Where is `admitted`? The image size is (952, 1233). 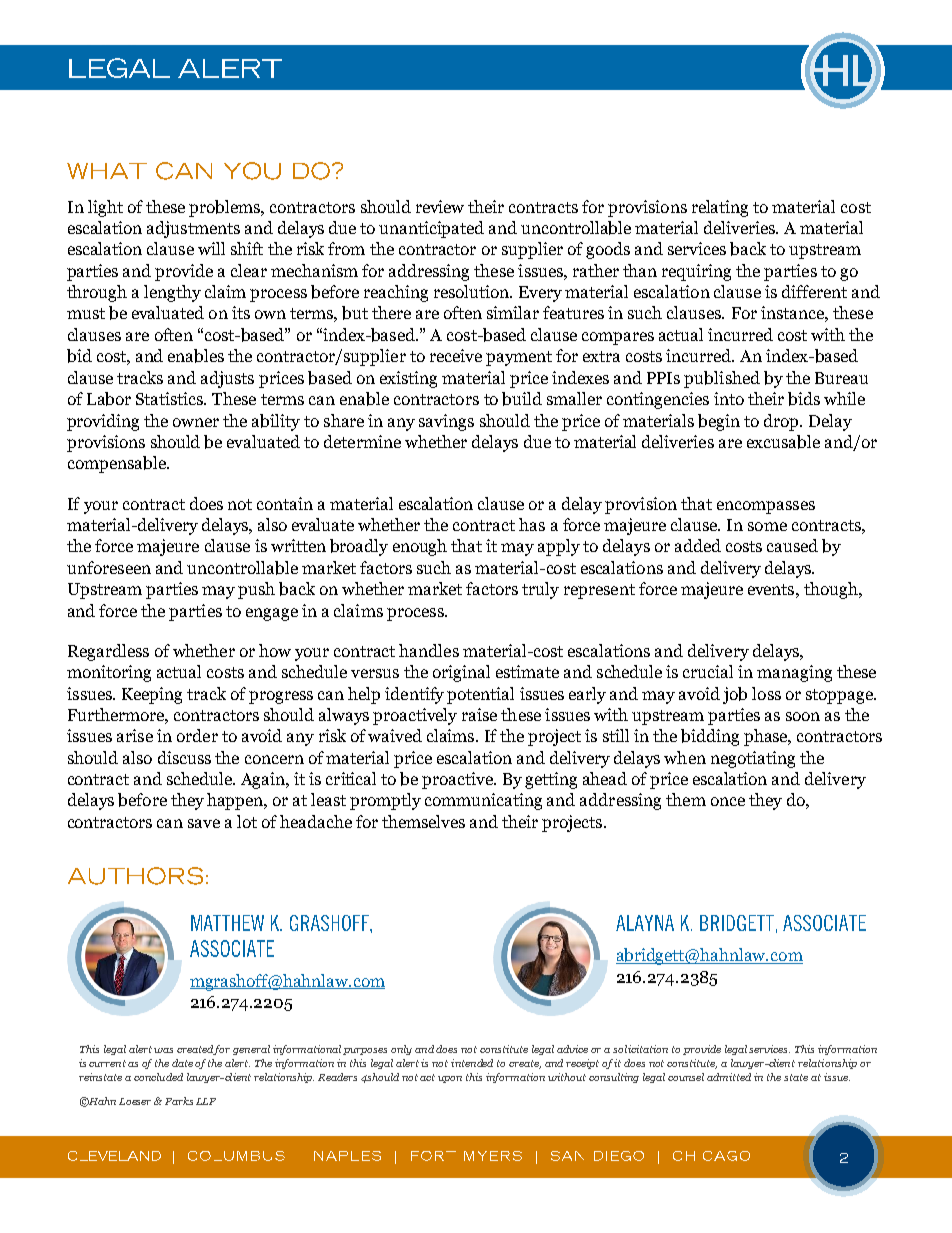 admitted is located at coordinates (729, 1077).
